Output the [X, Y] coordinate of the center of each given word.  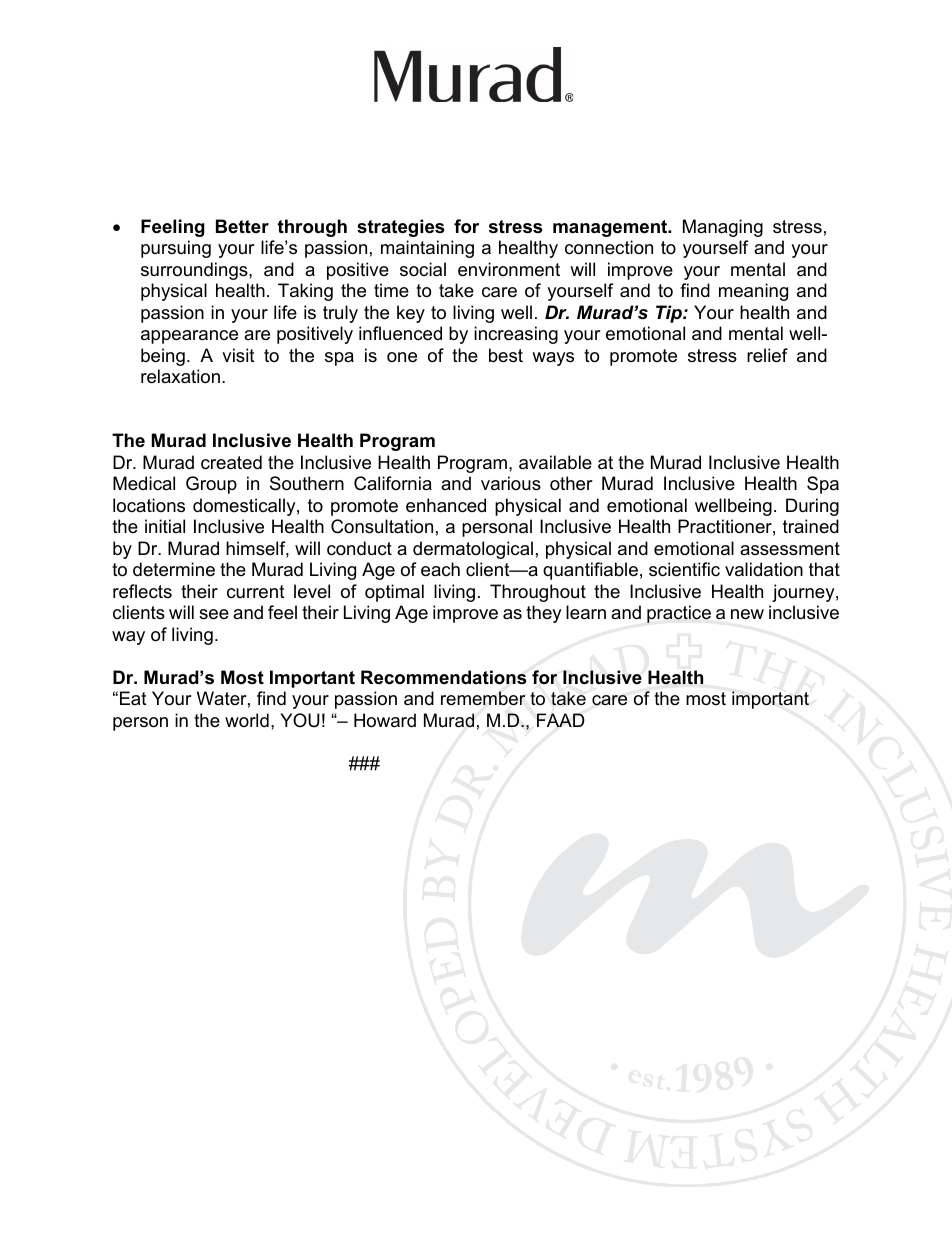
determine [174, 569]
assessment [790, 549]
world [247, 720]
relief [767, 355]
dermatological [473, 550]
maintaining [427, 249]
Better [242, 226]
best [506, 355]
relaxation [180, 376]
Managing [723, 228]
